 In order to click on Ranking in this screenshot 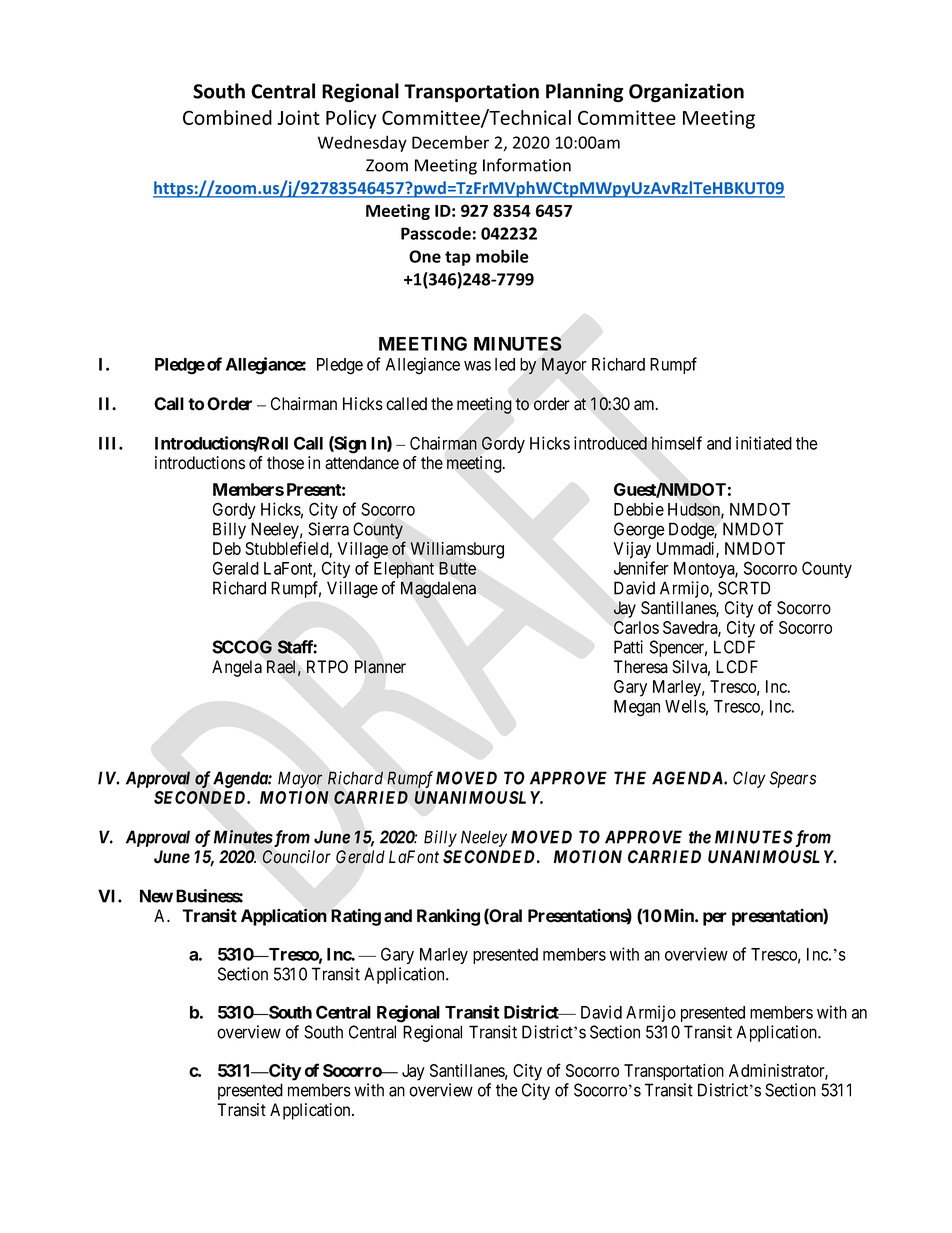, I will do `click(448, 917)`.
